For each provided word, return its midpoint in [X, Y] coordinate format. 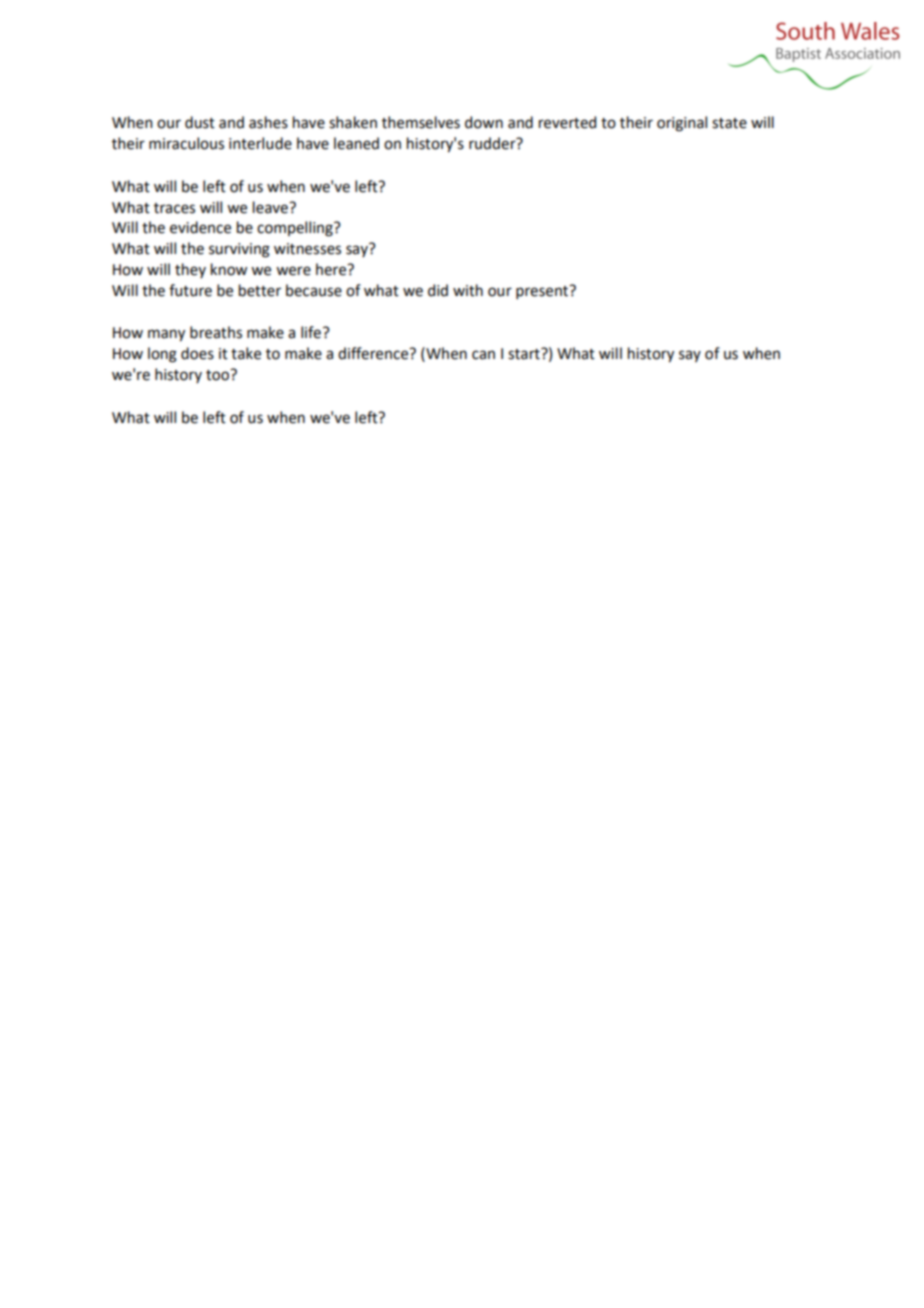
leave [271, 207]
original [682, 124]
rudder [493, 143]
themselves [421, 122]
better [260, 290]
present [543, 292]
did [438, 290]
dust [200, 122]
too [219, 375]
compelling [296, 229]
